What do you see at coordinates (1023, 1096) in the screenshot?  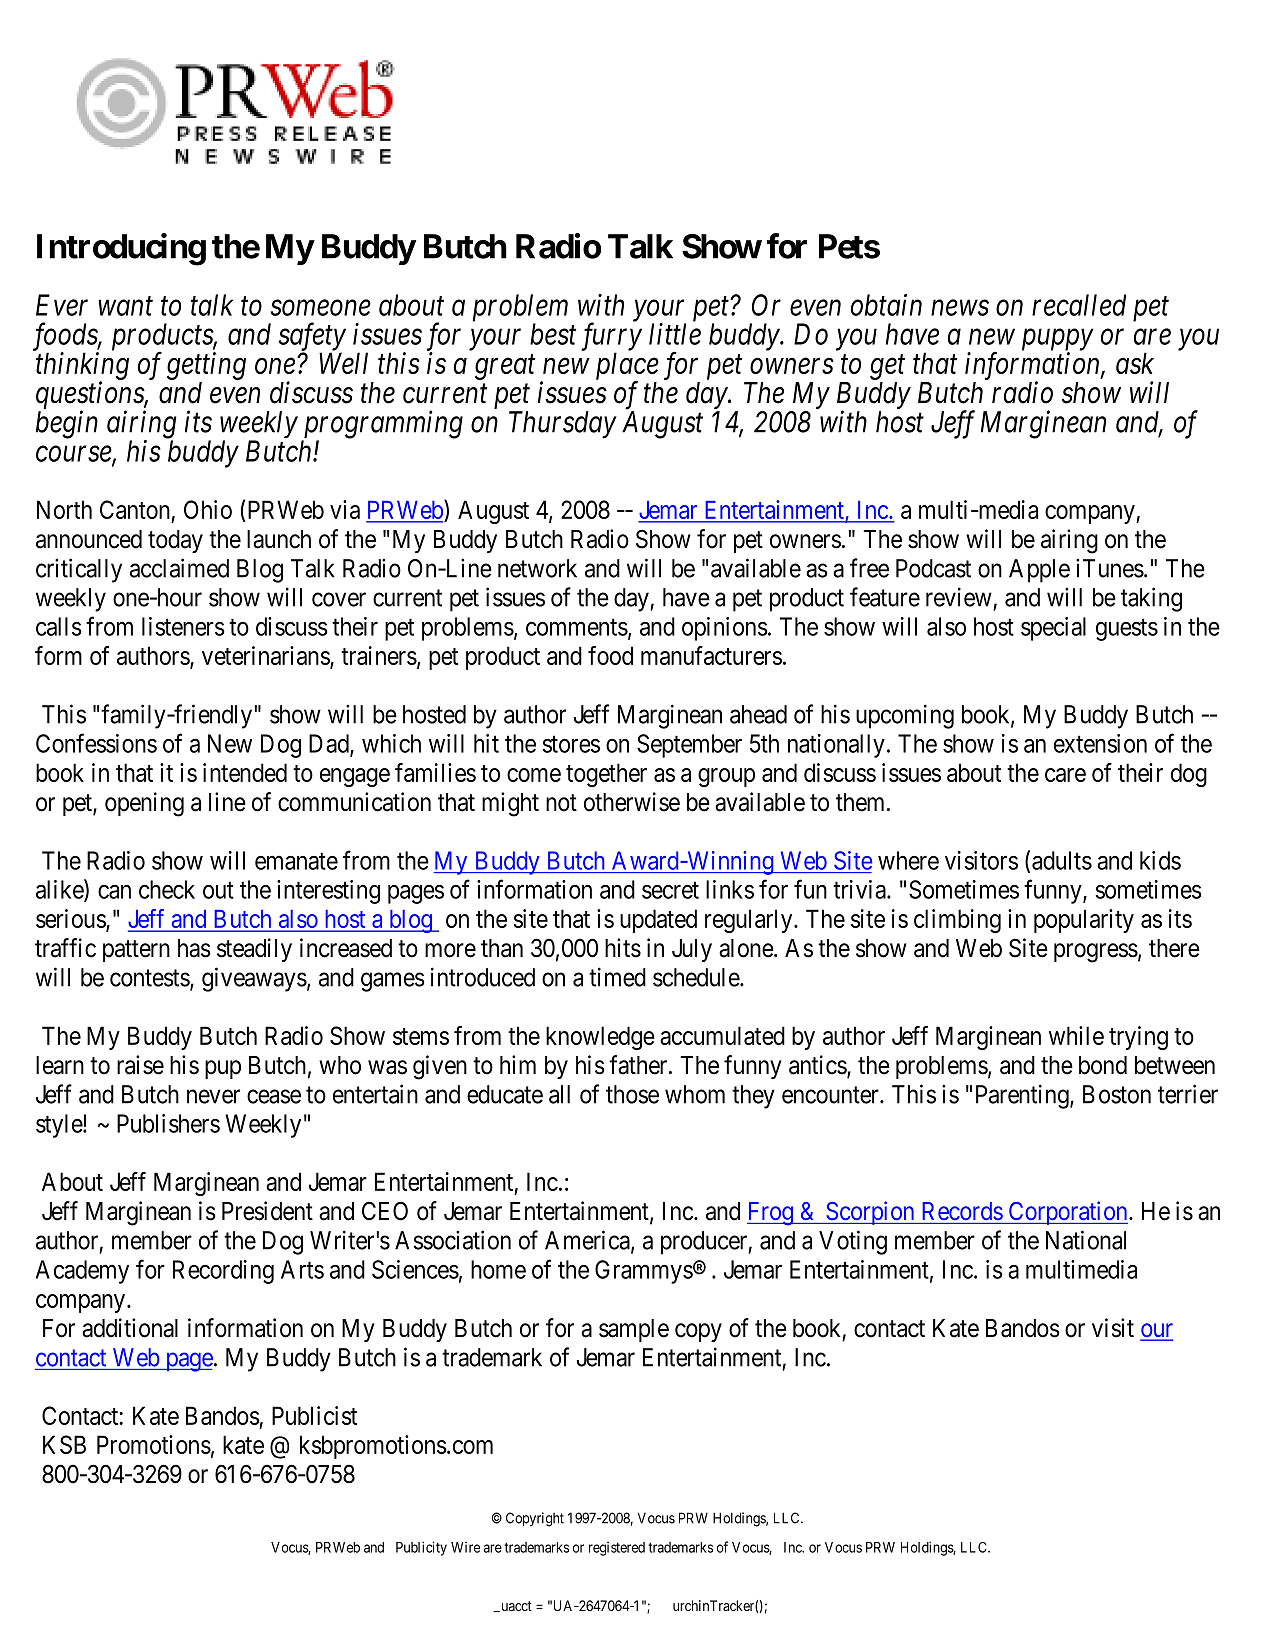 I see `Parenting` at bounding box center [1023, 1096].
